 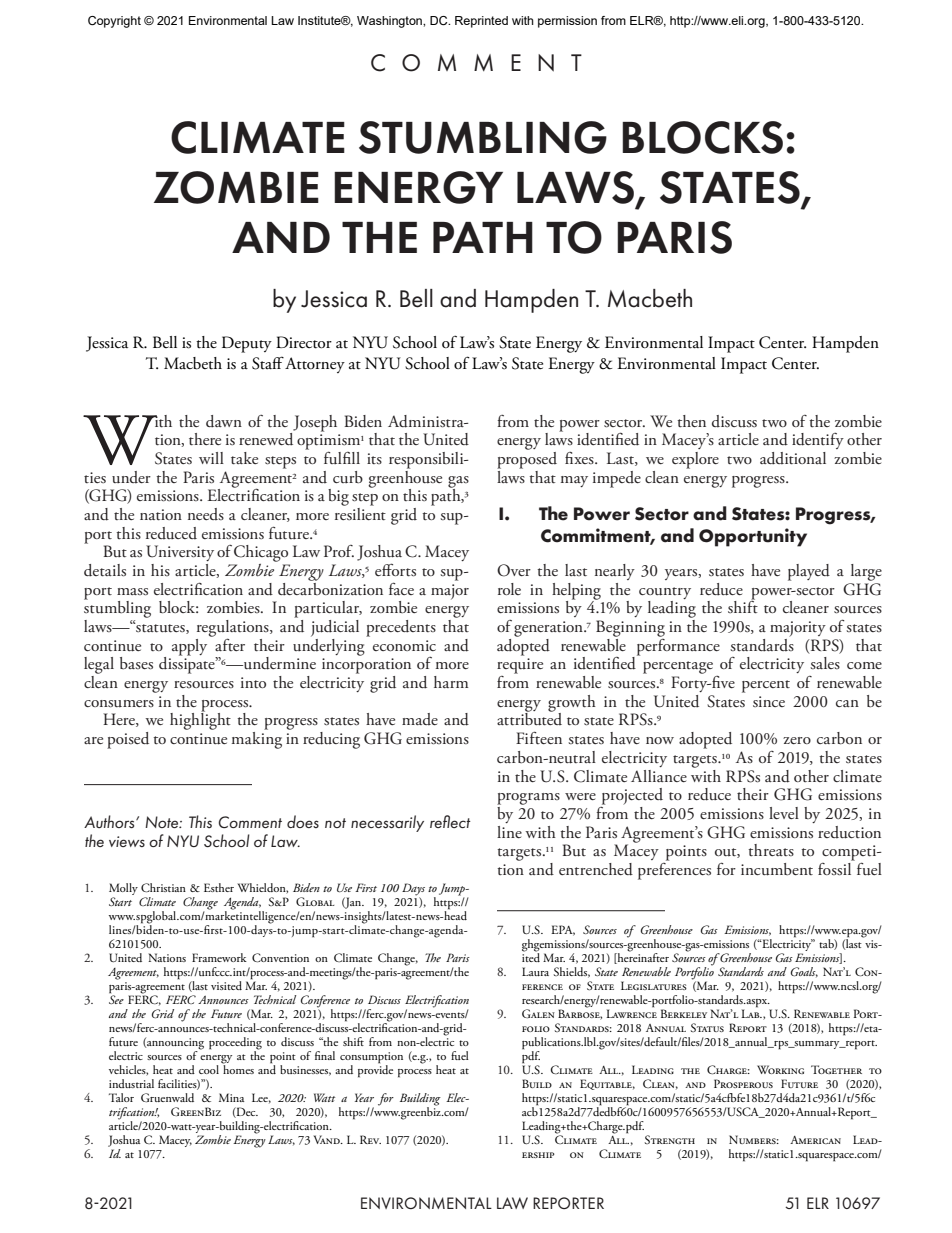 I want to click on harm, so click(x=451, y=682).
